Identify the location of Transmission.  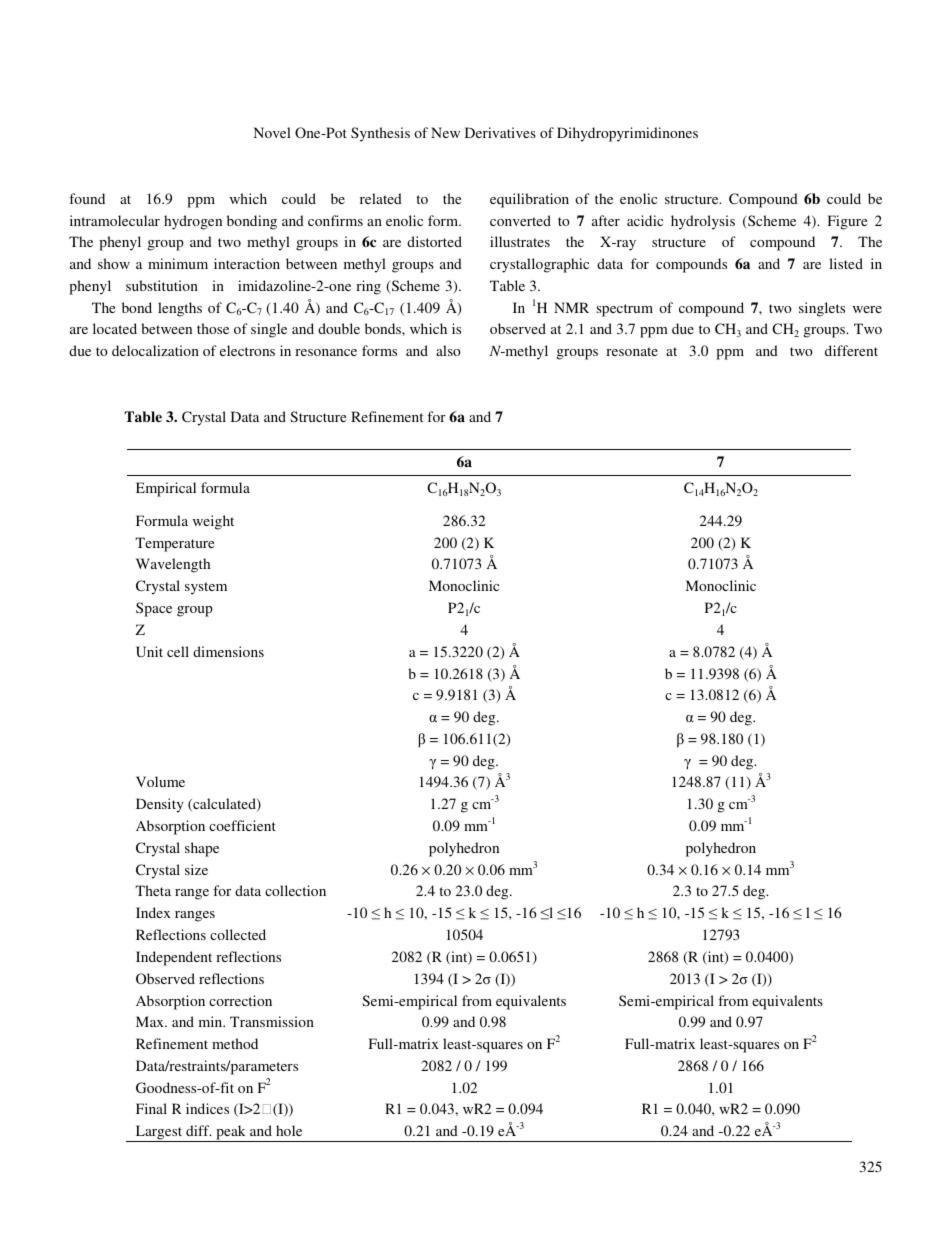
(272, 1021).
